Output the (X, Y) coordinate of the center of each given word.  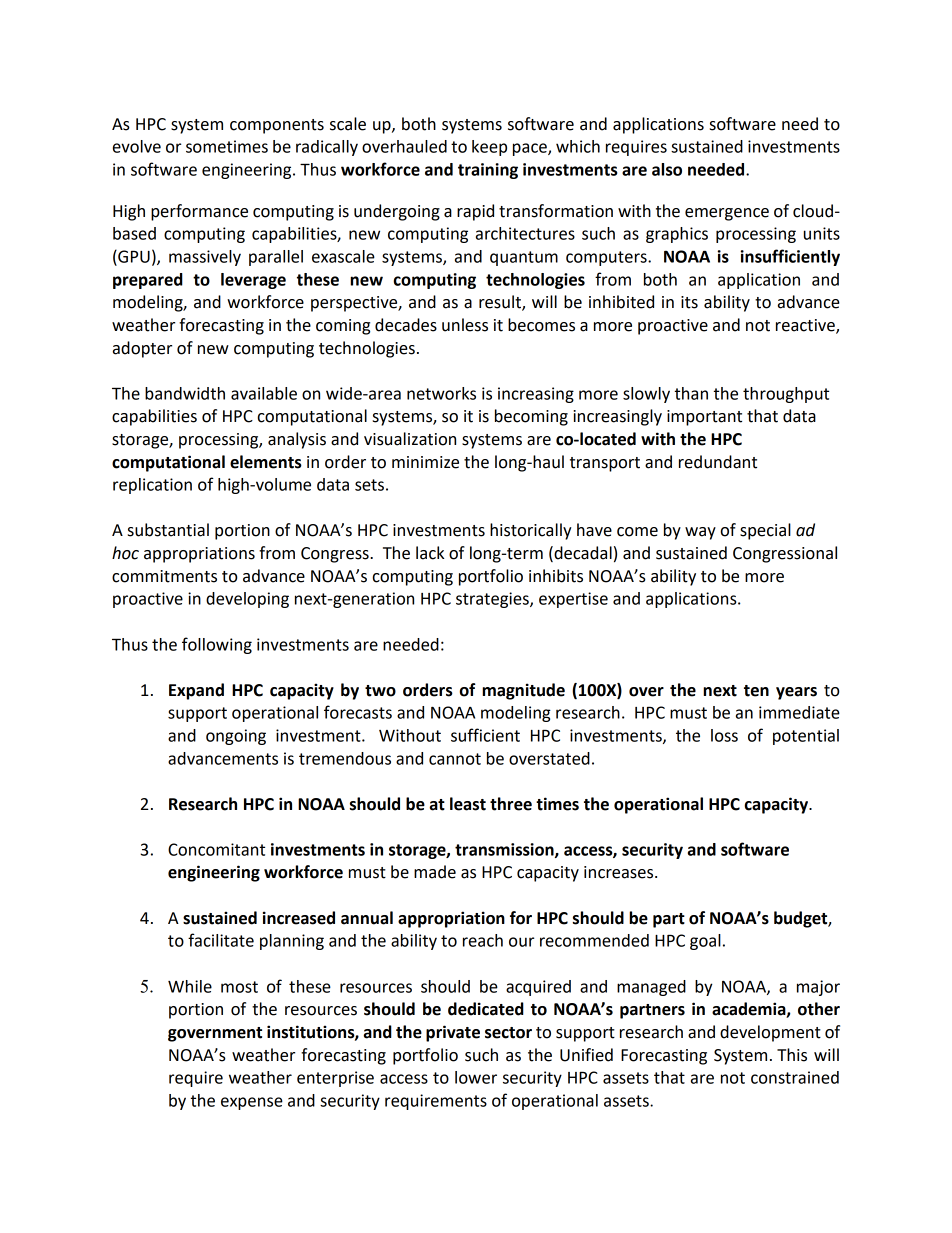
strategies (493, 600)
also (667, 169)
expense (252, 1103)
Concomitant (216, 849)
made (435, 872)
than (691, 393)
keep (489, 148)
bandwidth (185, 393)
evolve (137, 146)
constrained (795, 1077)
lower (476, 1077)
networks (441, 393)
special (765, 531)
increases (620, 872)
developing (247, 600)
